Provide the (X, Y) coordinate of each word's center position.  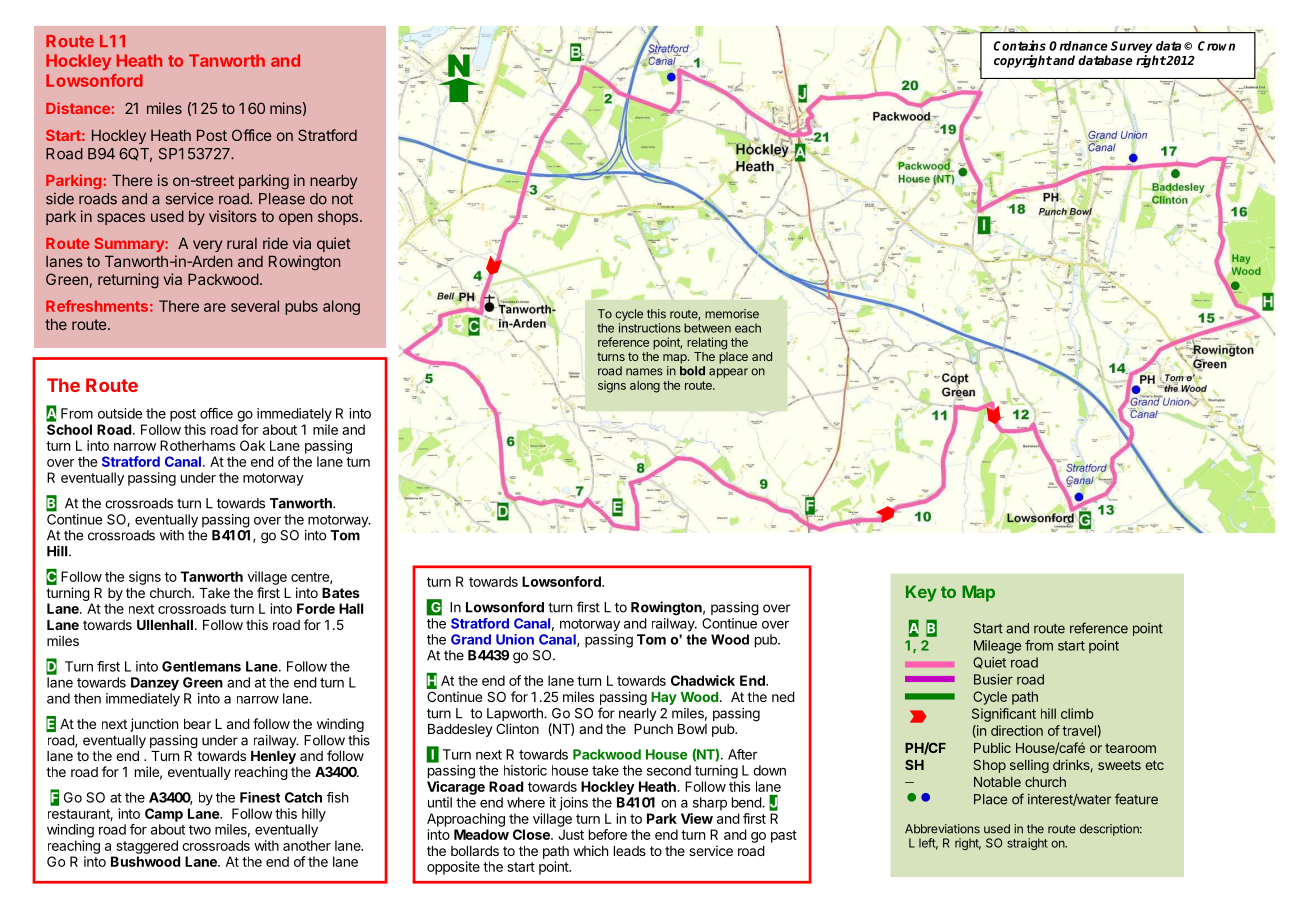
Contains (1020, 45)
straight (1027, 844)
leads (630, 851)
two (200, 830)
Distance (78, 108)
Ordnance (1078, 46)
